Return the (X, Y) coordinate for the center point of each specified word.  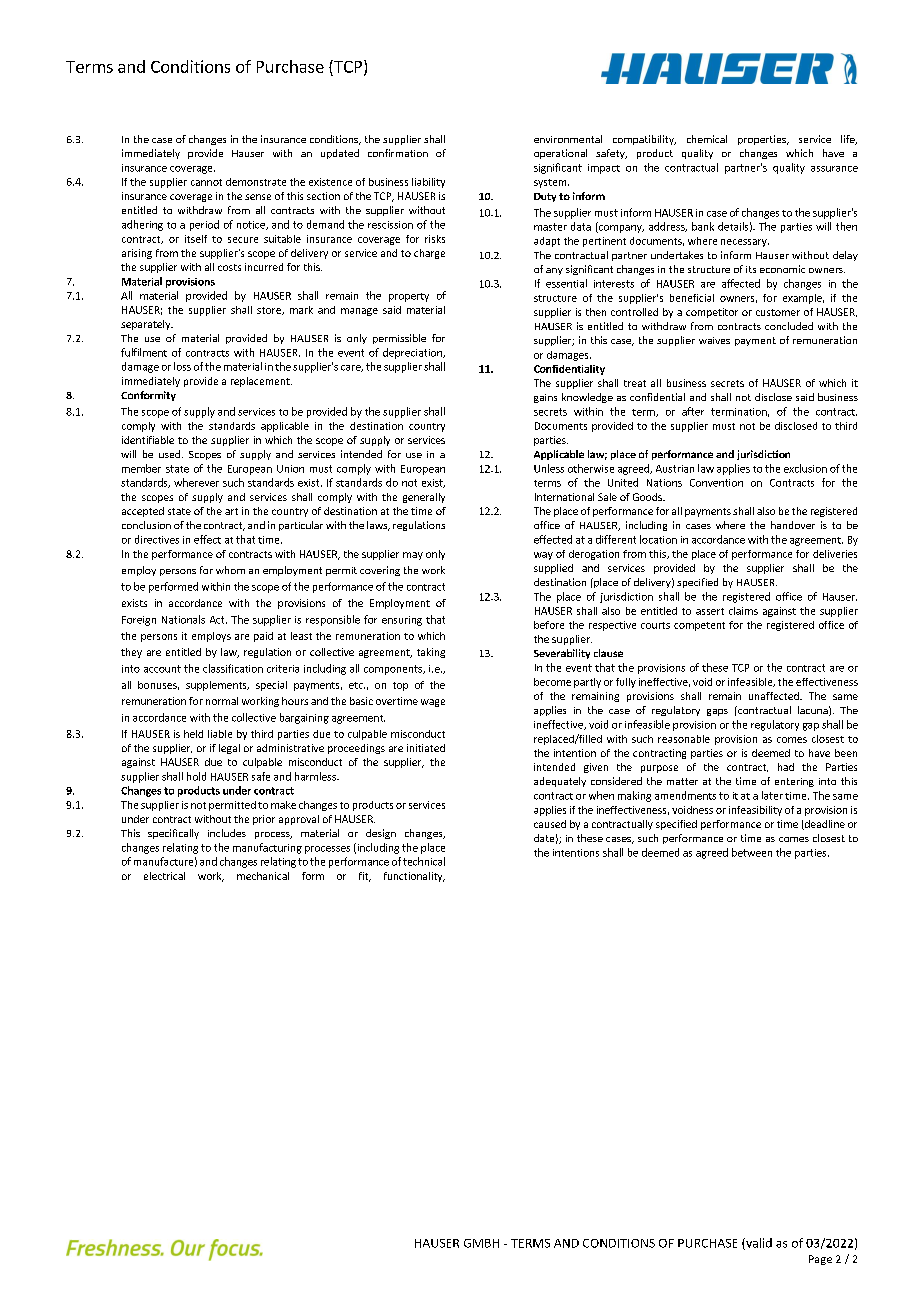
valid (758, 1244)
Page (820, 1260)
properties (763, 140)
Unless (549, 468)
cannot (206, 182)
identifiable (148, 440)
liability (428, 183)
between (752, 852)
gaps (717, 712)
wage (433, 703)
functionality (414, 877)
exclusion (805, 468)
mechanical (263, 876)
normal (222, 701)
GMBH (481, 1243)
